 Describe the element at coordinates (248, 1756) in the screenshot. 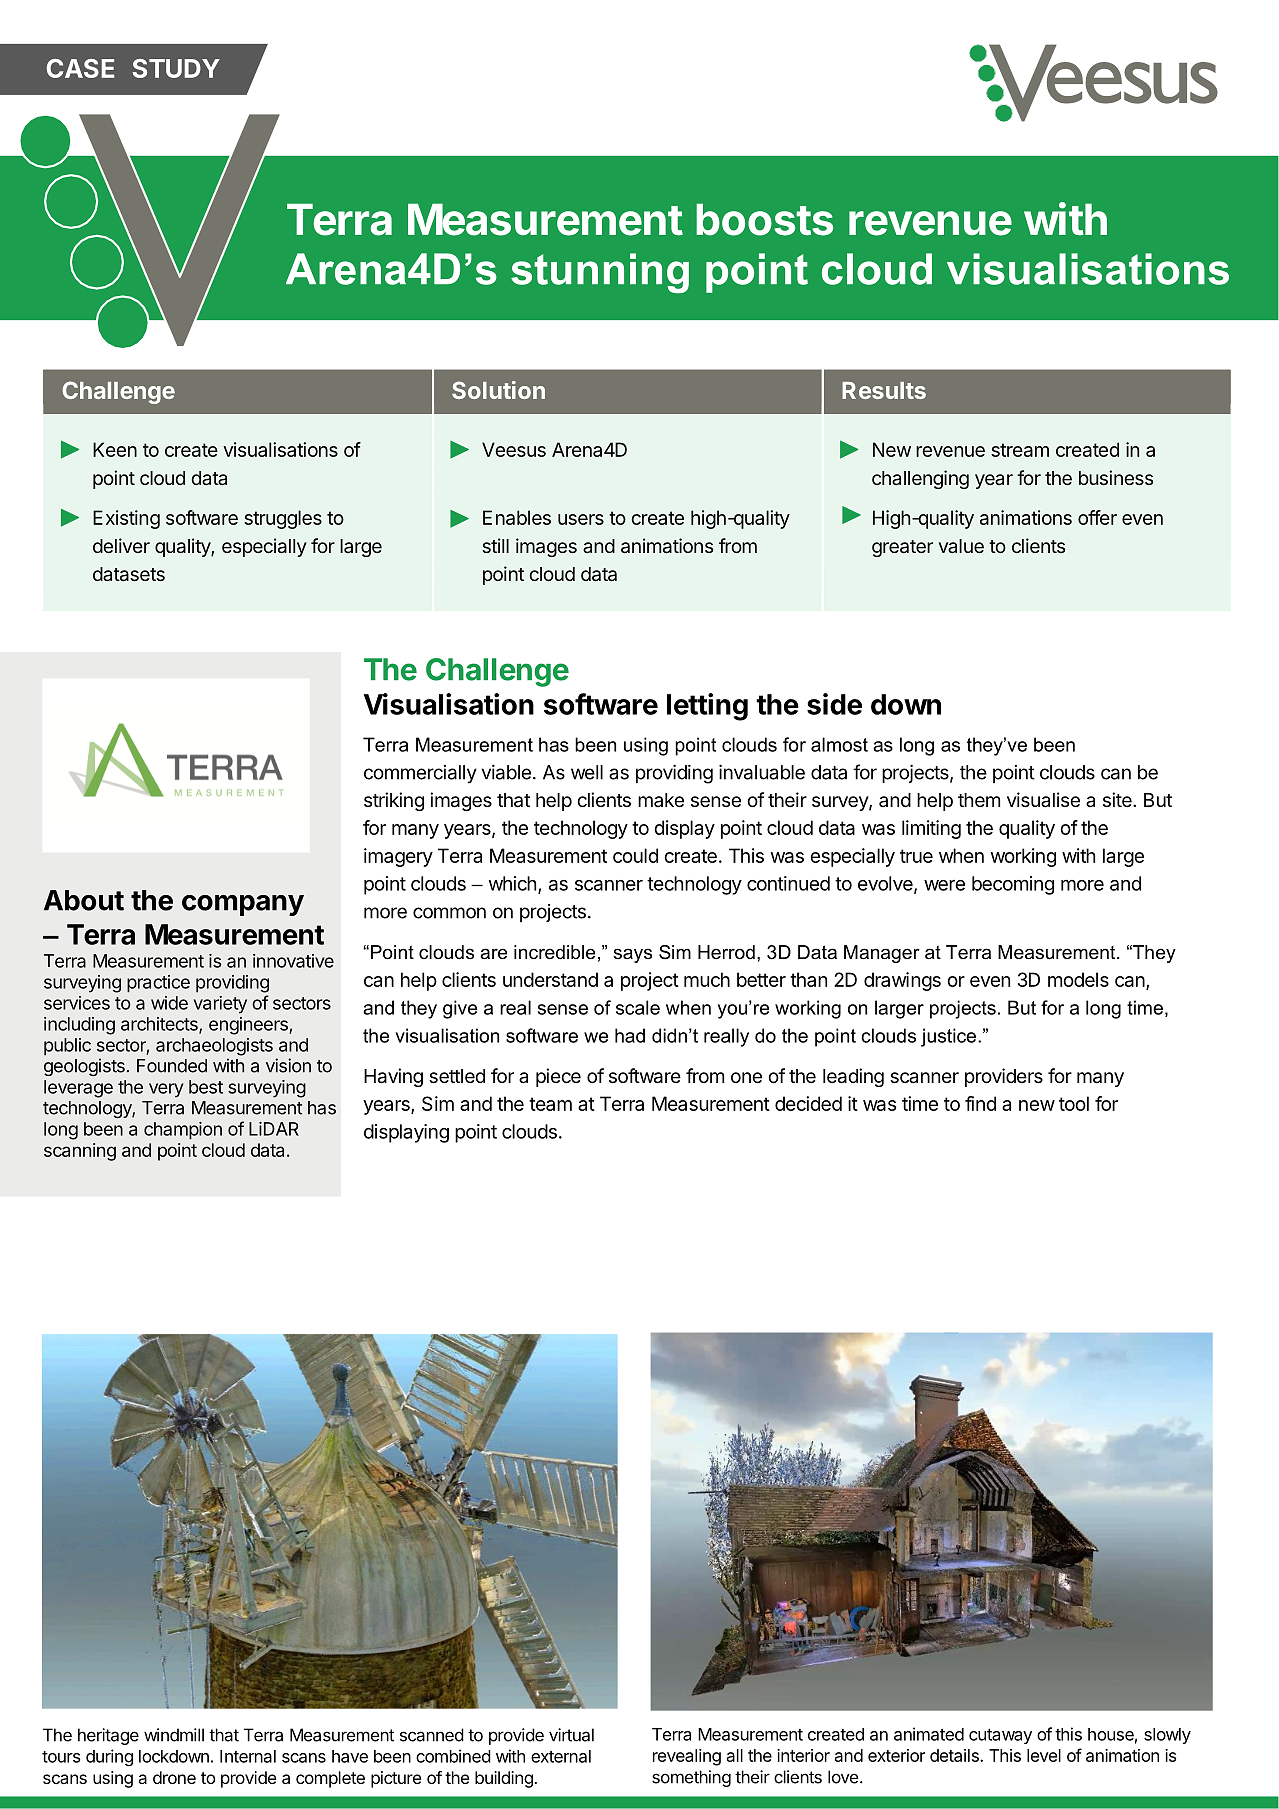

I see `Internal` at that location.
